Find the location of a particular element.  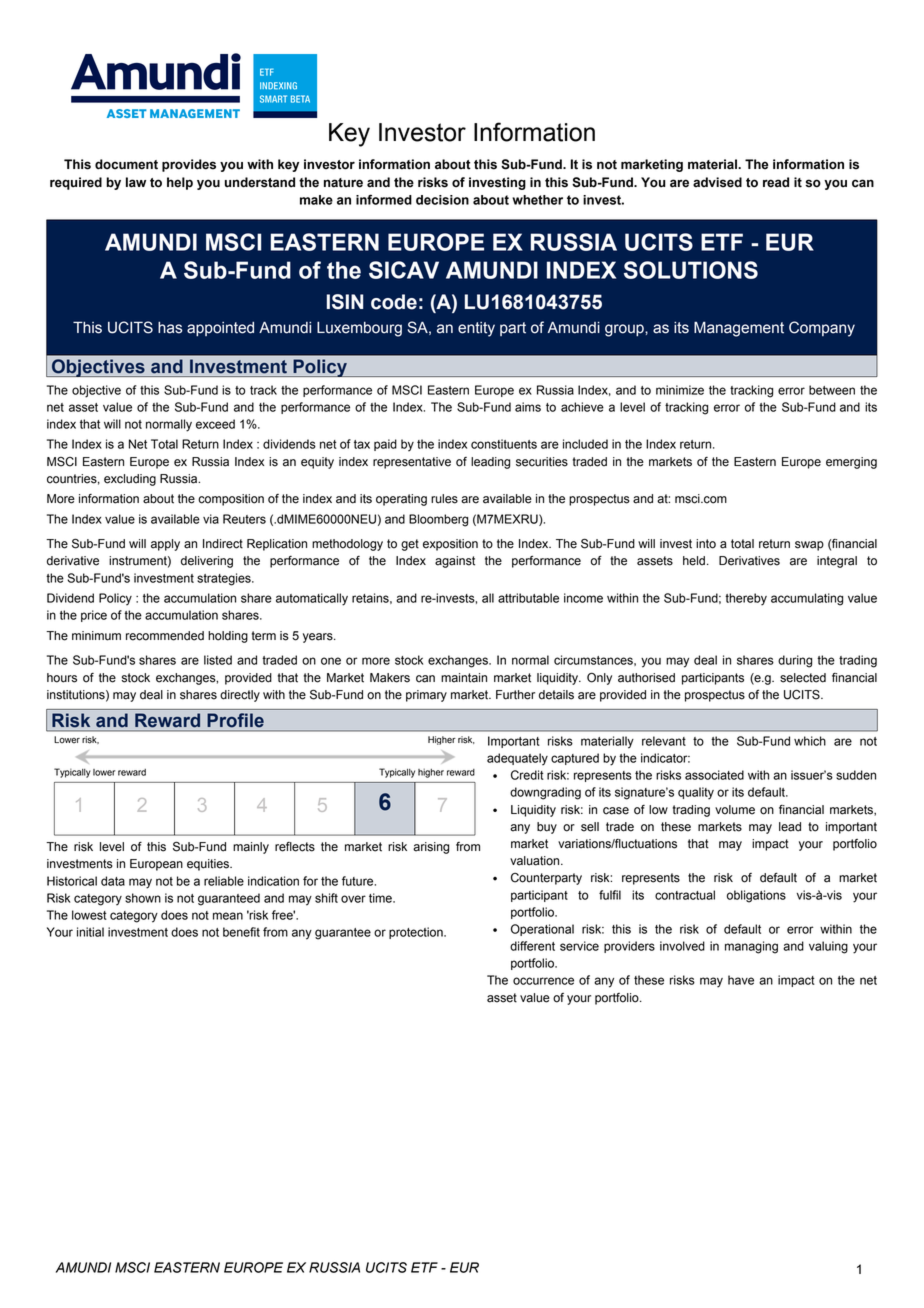

managing is located at coordinates (751, 947).
